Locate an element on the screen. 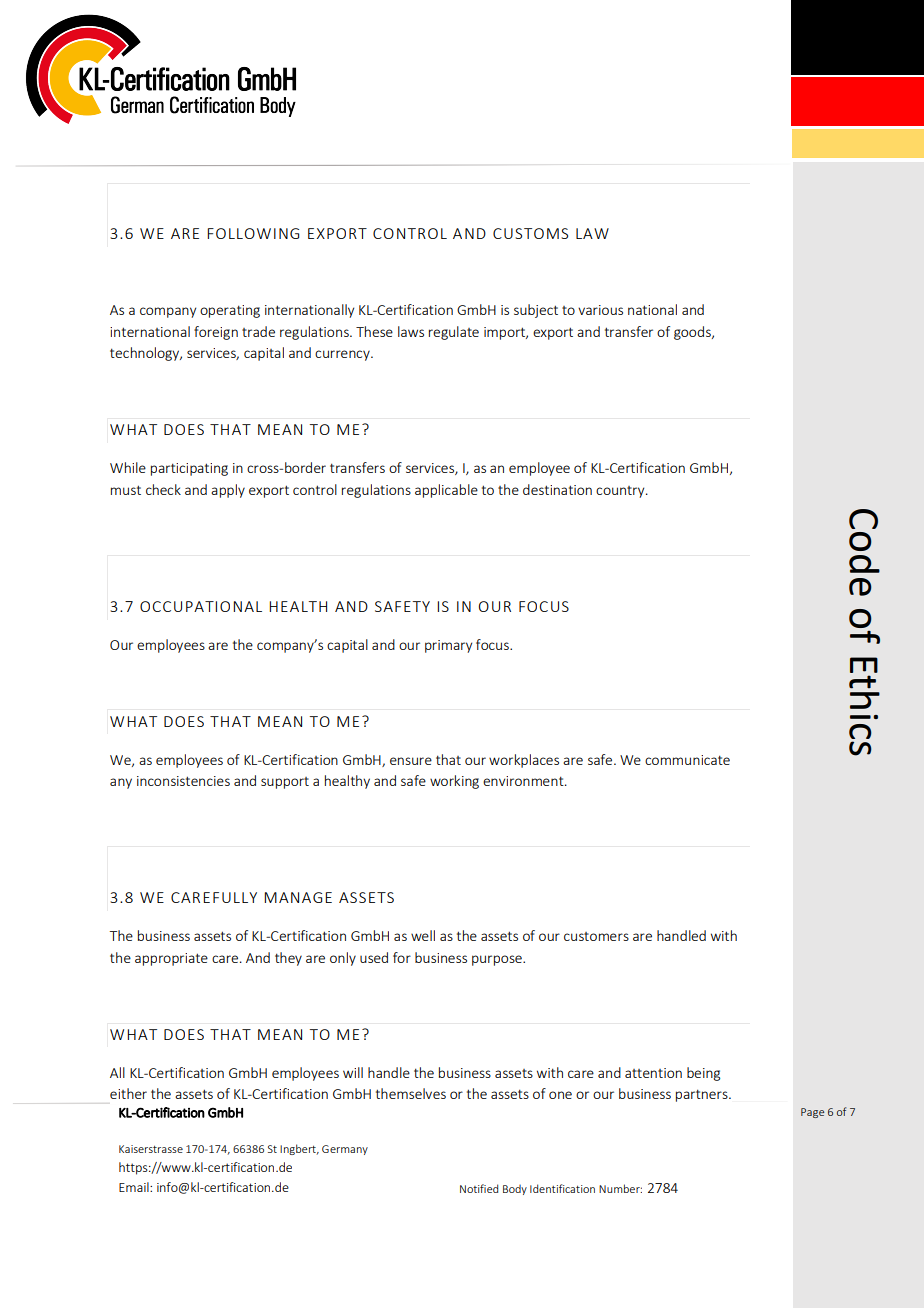  MANAGE is located at coordinates (298, 897).
